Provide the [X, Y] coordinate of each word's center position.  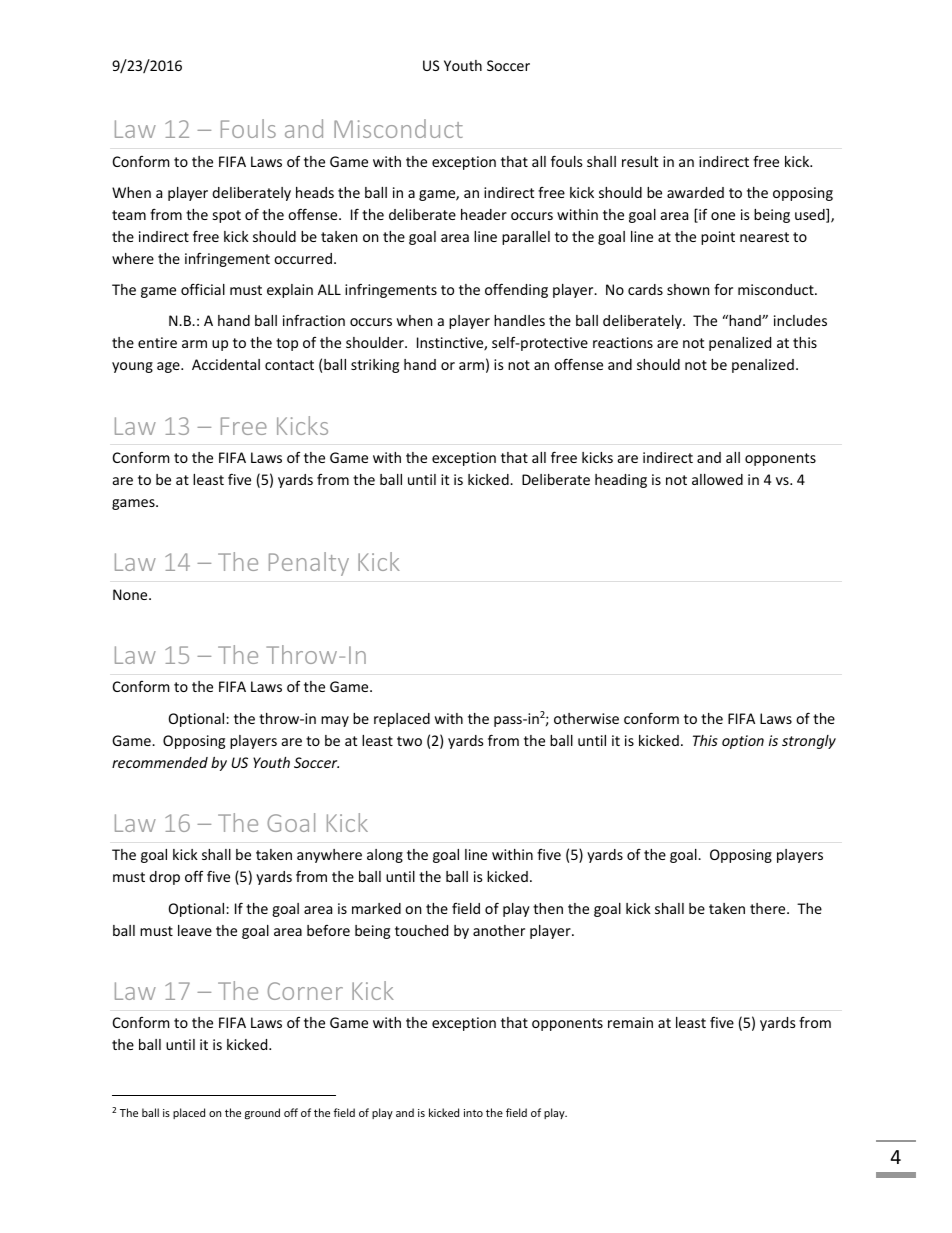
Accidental [226, 364]
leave [195, 930]
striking [375, 366]
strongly [809, 742]
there [769, 908]
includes [800, 320]
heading [621, 481]
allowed [717, 479]
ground [262, 1113]
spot [227, 216]
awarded [695, 192]
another [499, 930]
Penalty [309, 564]
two [409, 741]
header [484, 214]
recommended [160, 762]
